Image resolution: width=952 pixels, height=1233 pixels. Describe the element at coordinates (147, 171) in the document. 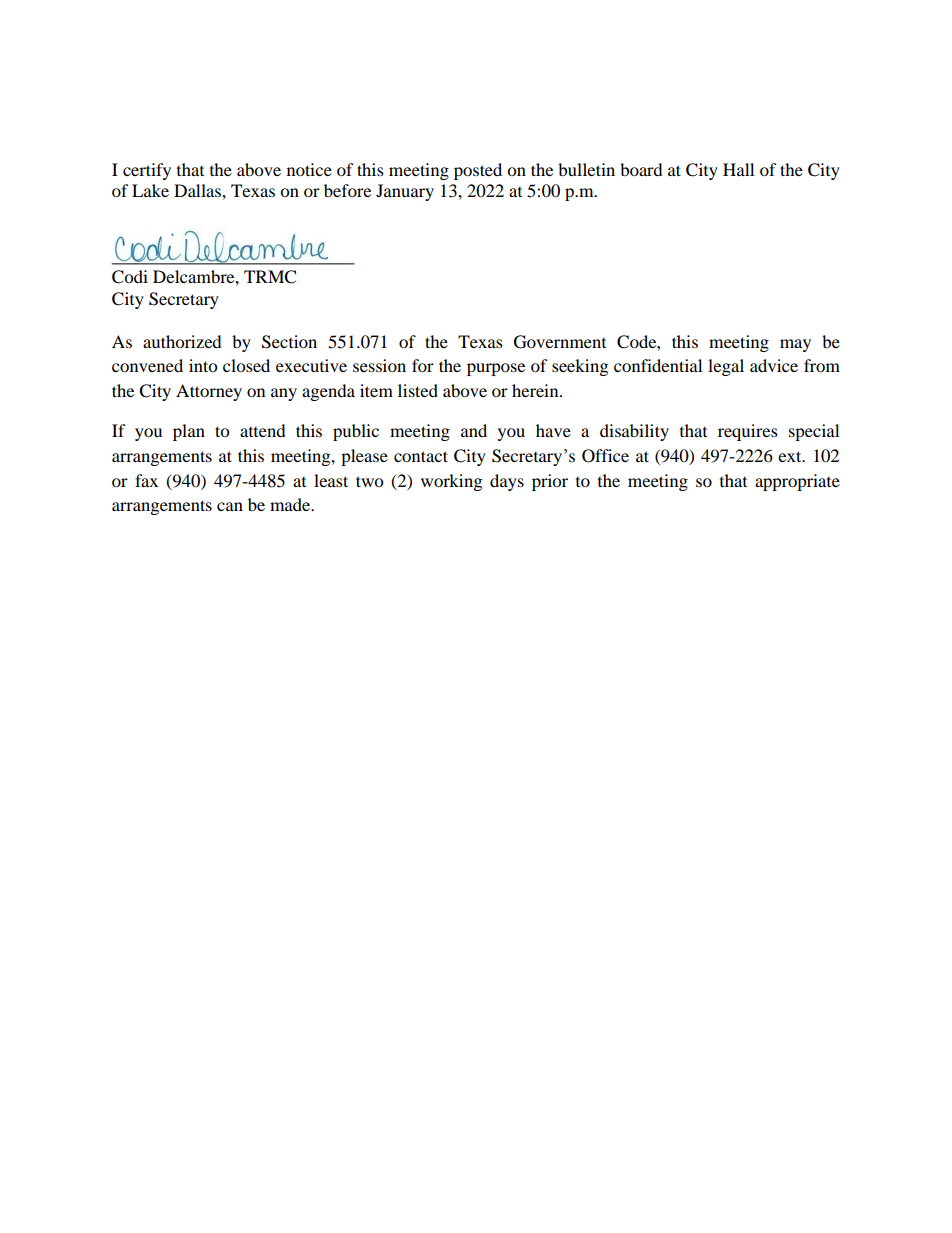

I see `certify` at that location.
